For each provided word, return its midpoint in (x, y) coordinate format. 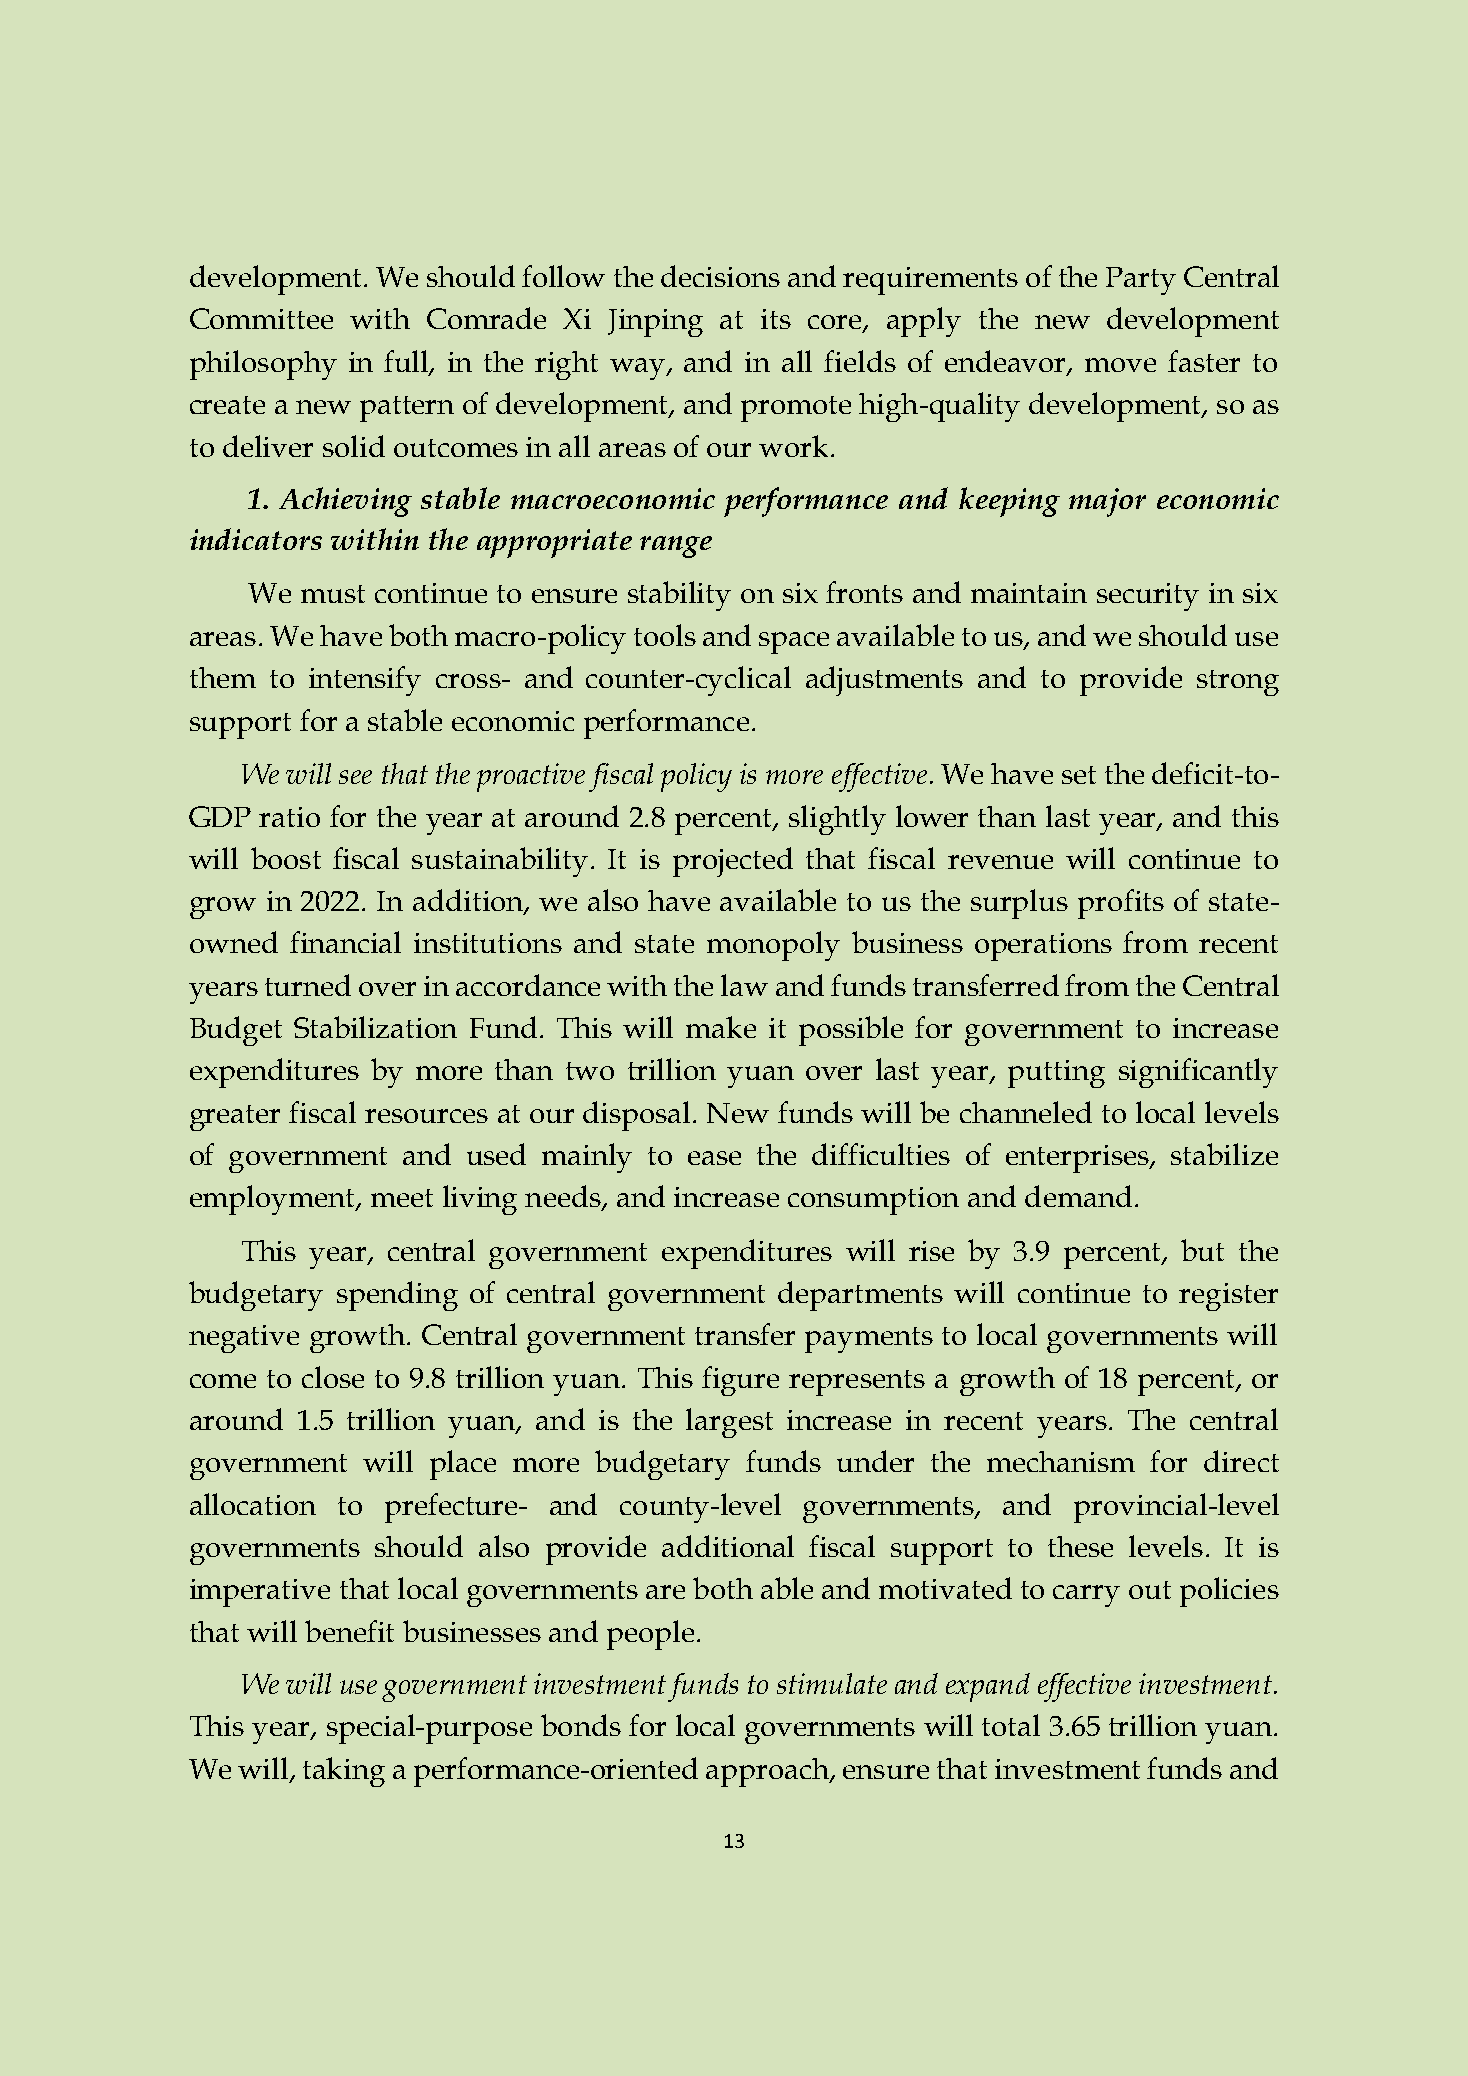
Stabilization (375, 1027)
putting (1056, 1074)
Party (1141, 281)
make (721, 1027)
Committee (261, 318)
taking (344, 1772)
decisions (720, 276)
